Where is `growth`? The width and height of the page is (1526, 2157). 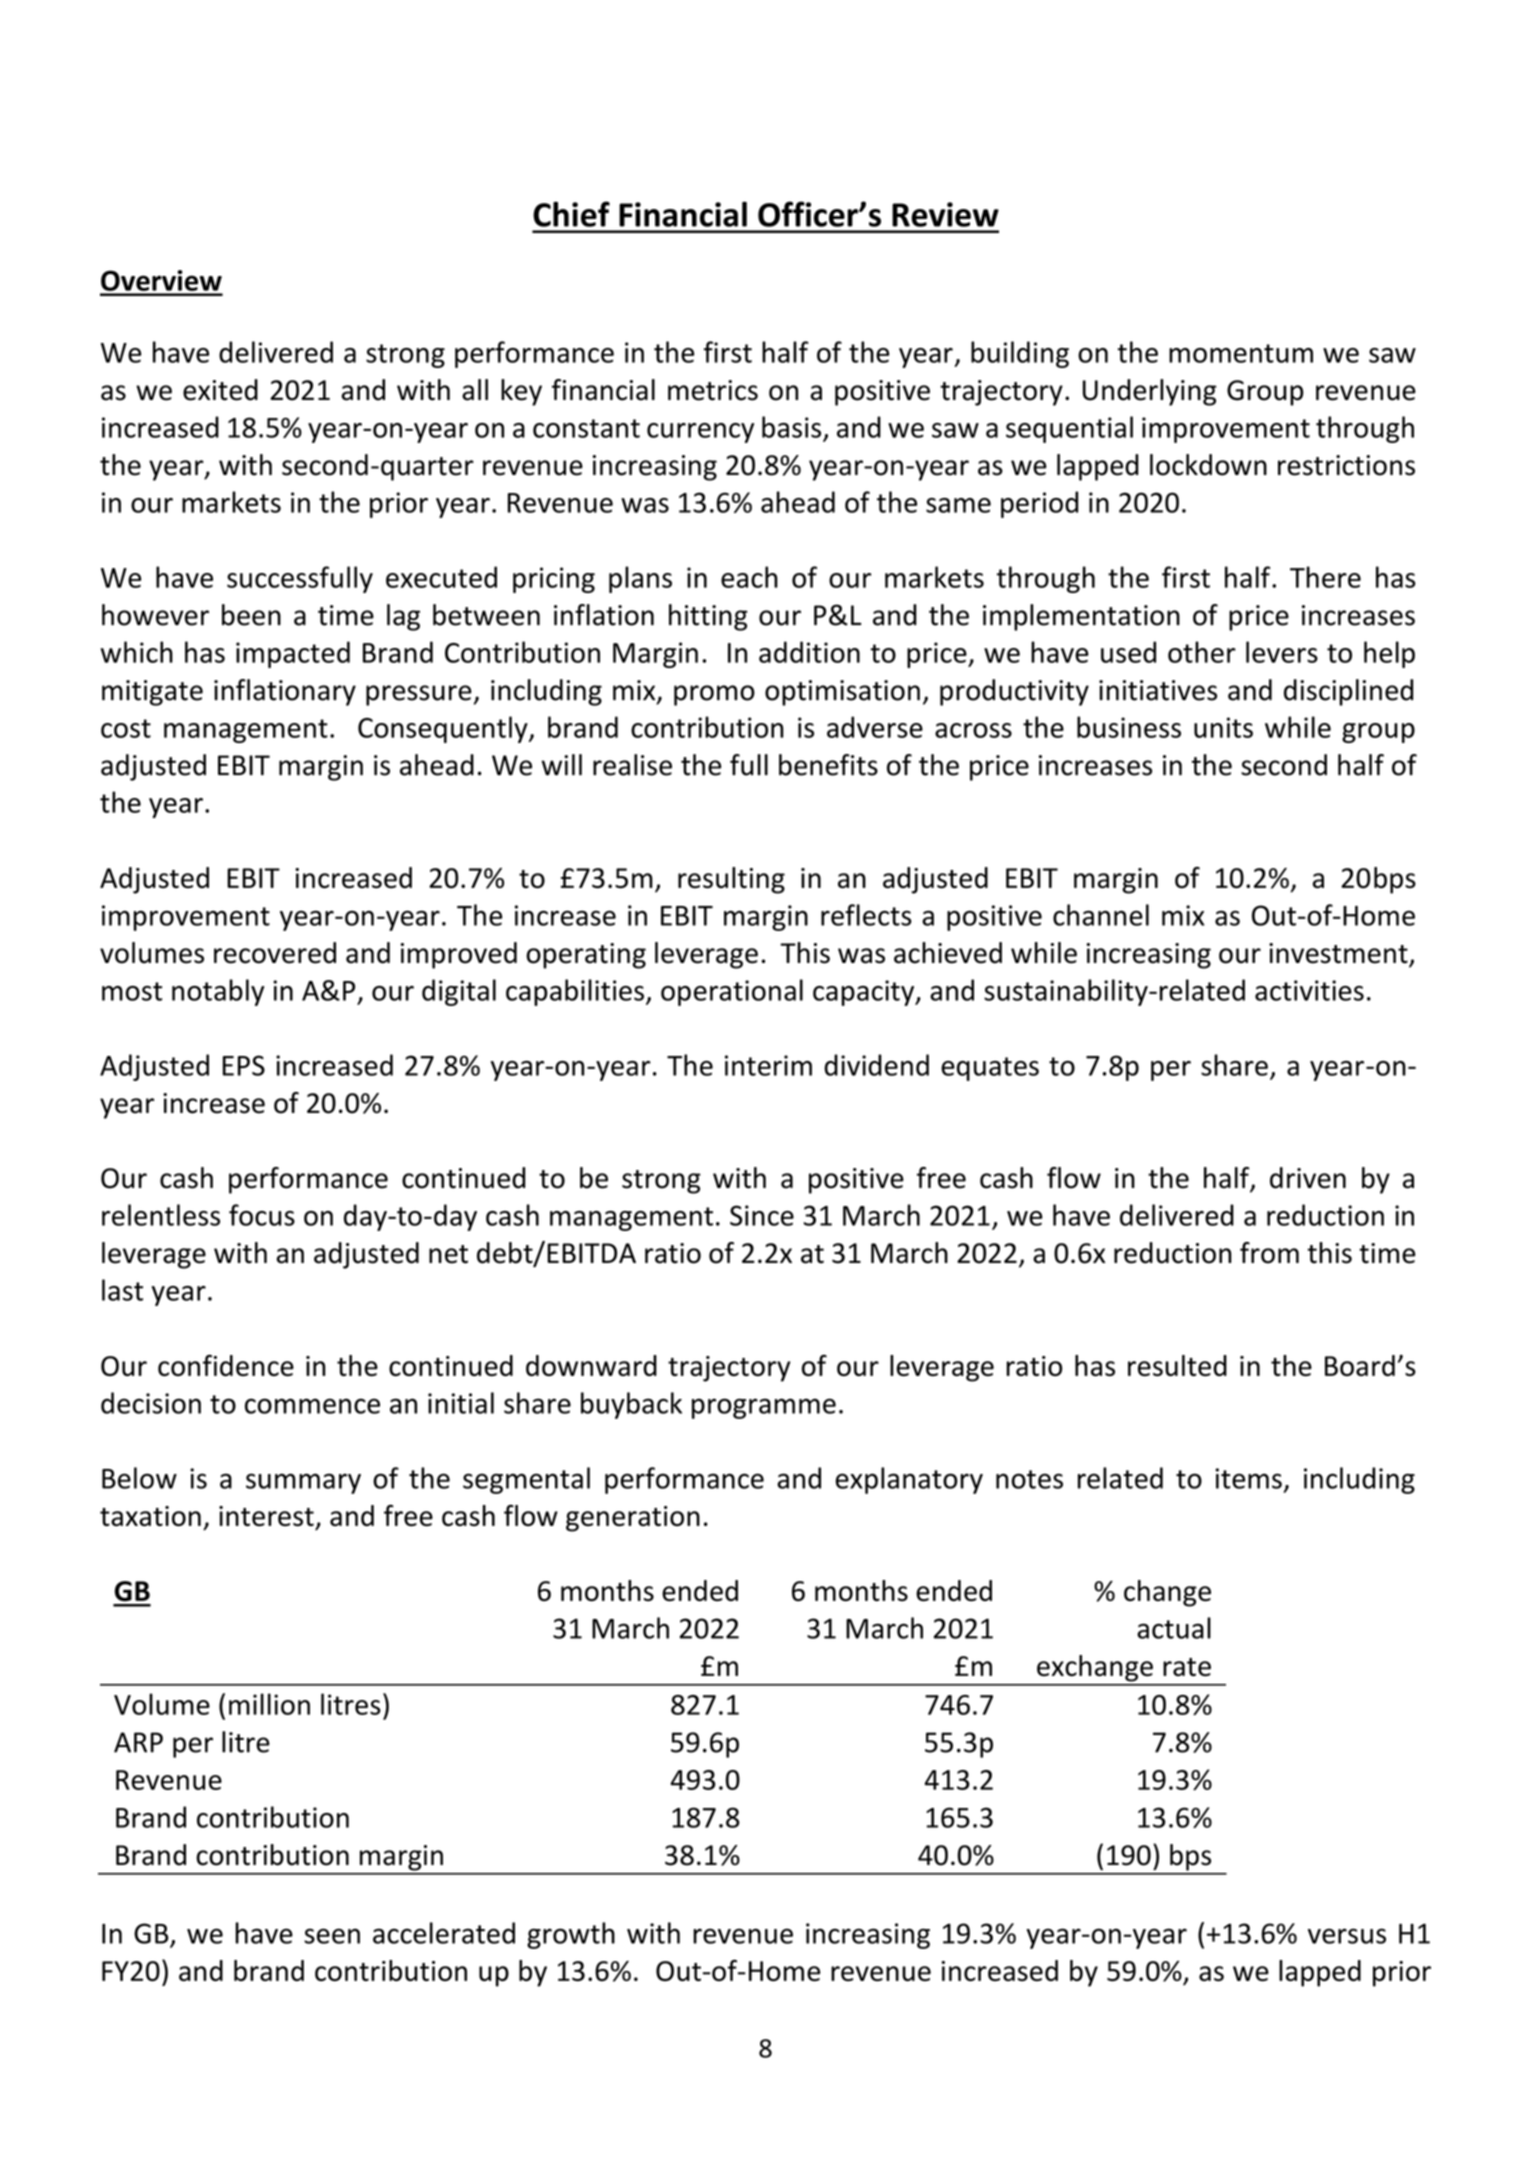
growth is located at coordinates (571, 1935).
